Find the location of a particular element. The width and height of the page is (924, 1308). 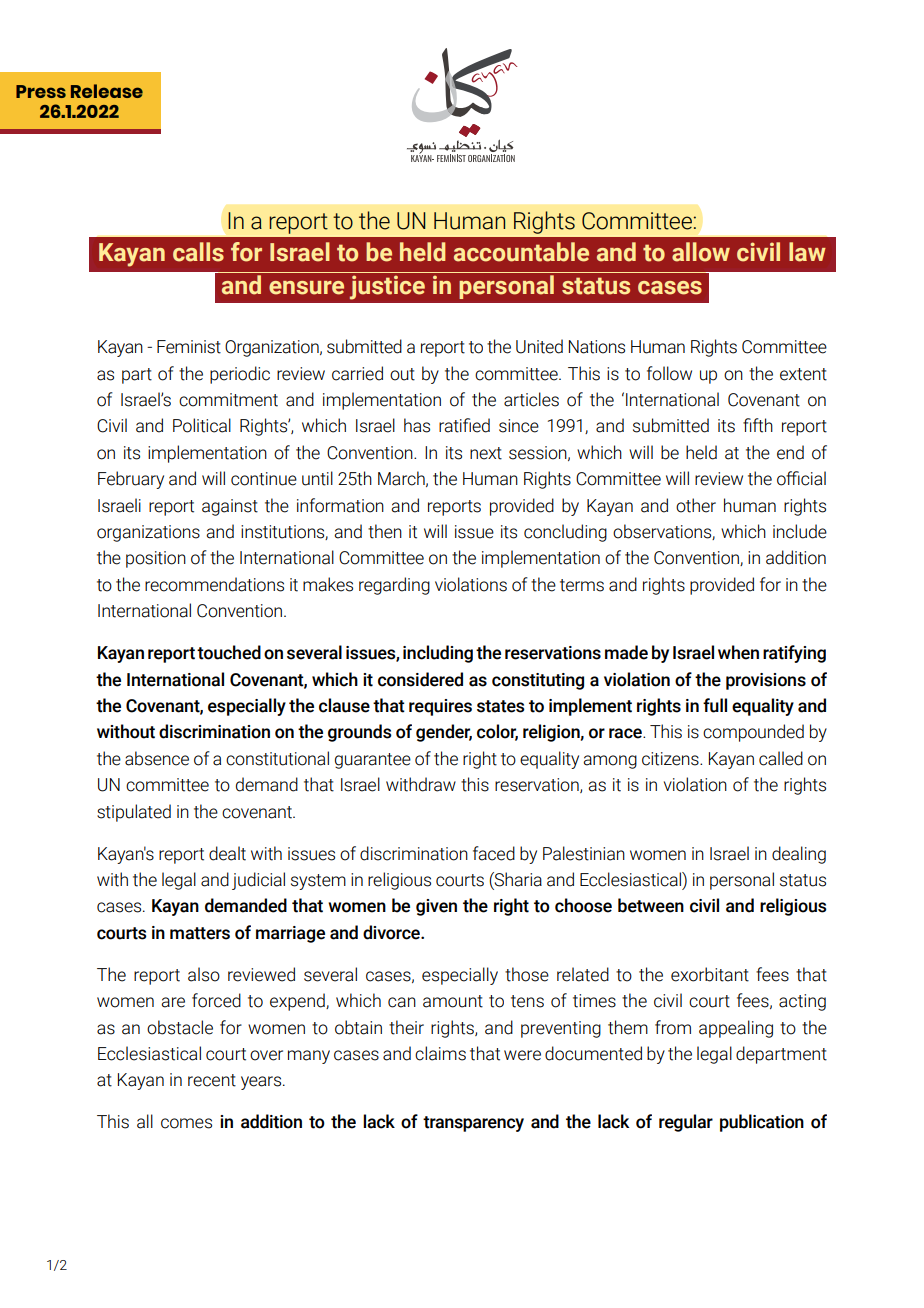

allow is located at coordinates (701, 252).
